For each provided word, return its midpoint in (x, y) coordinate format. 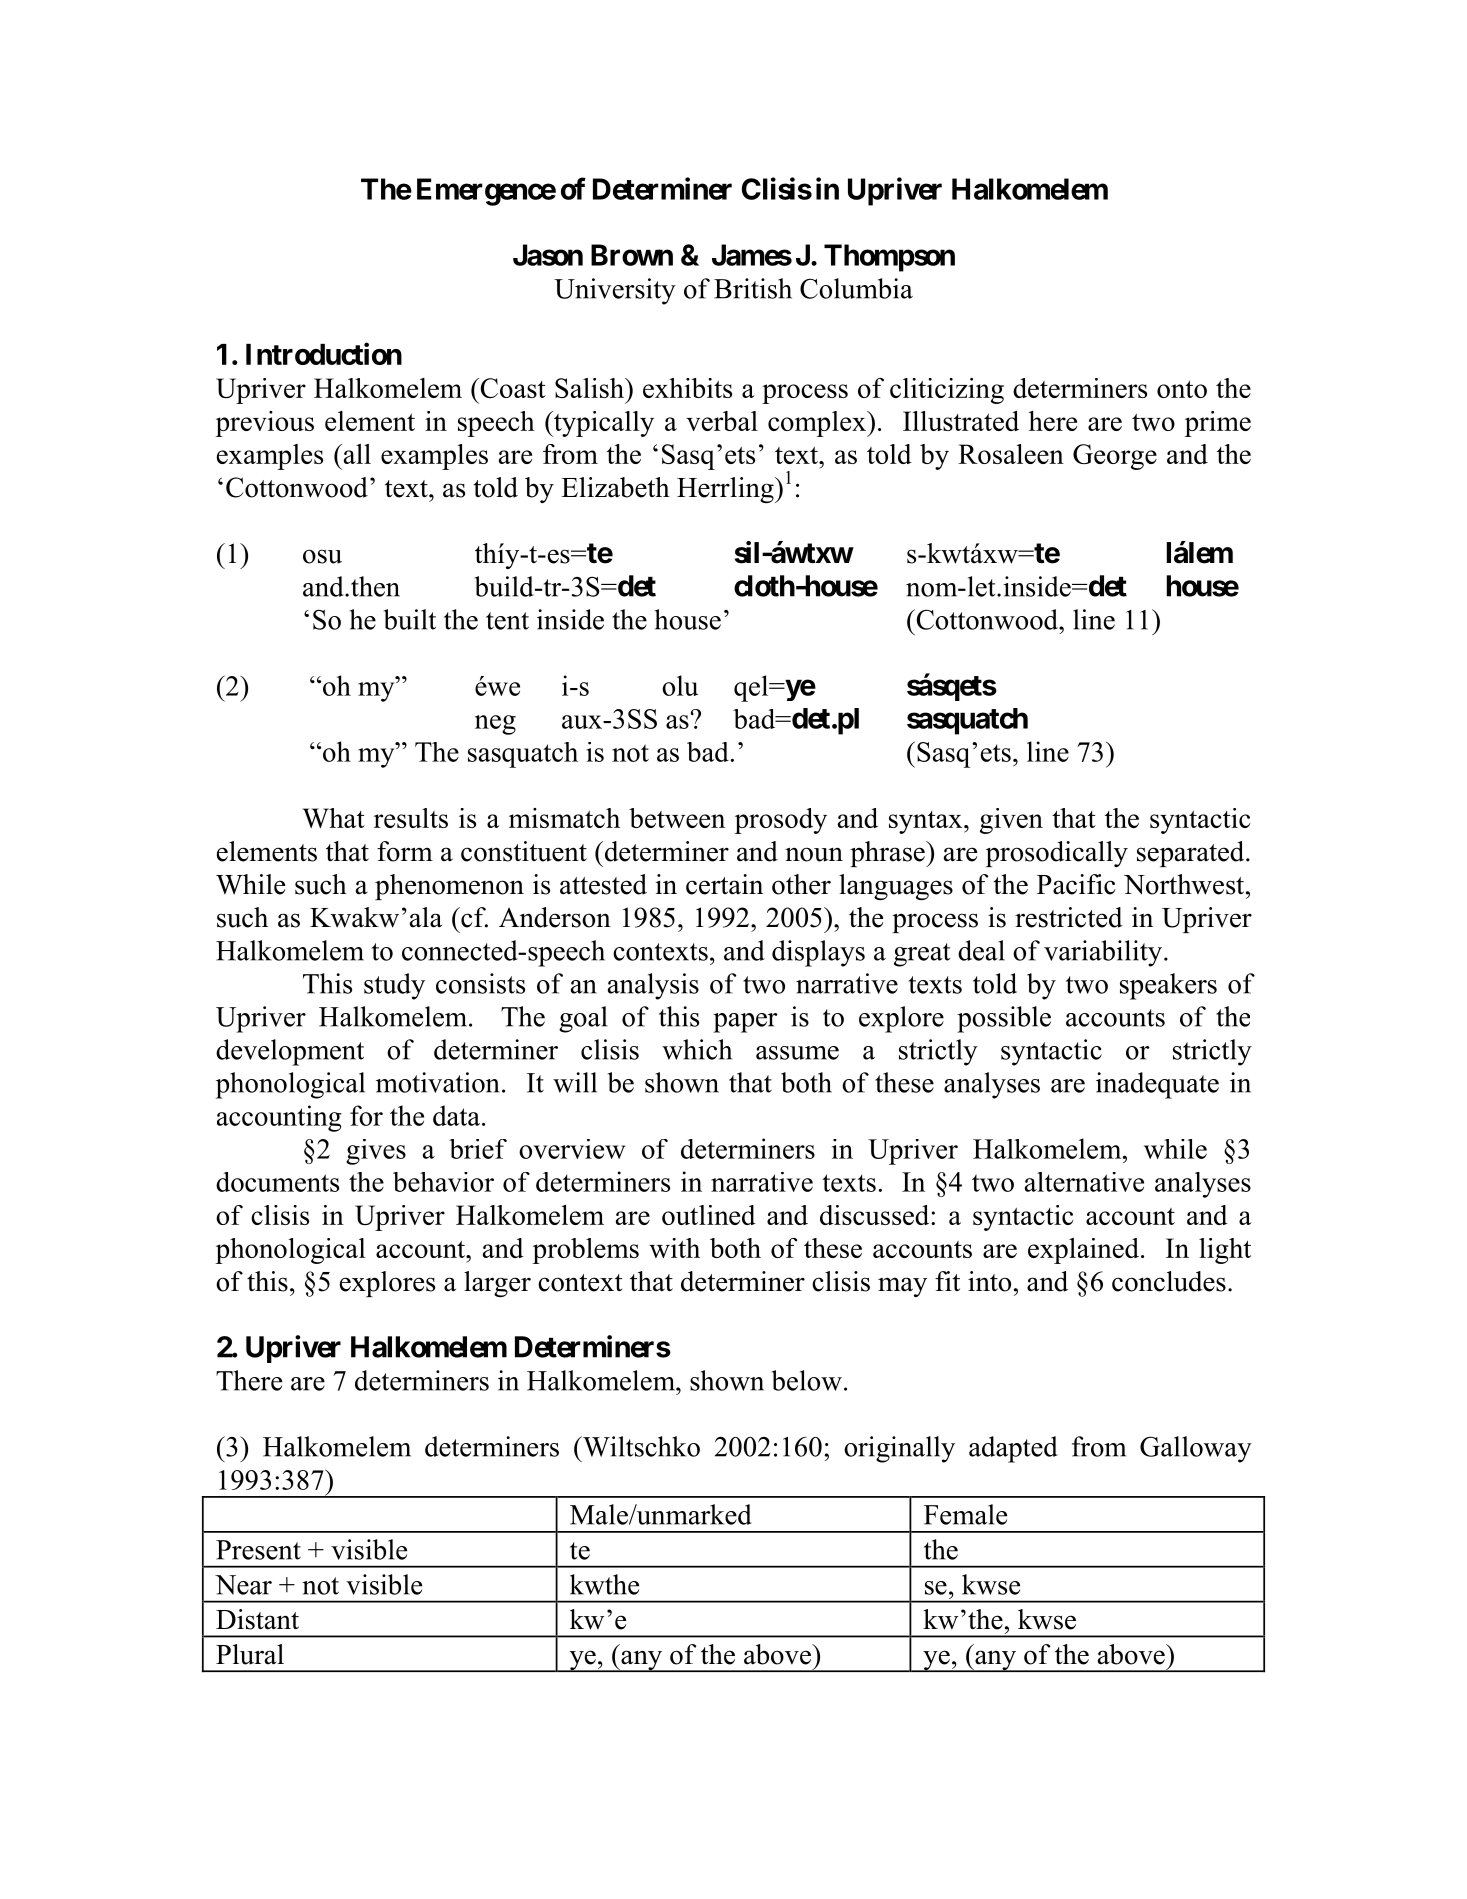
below (807, 1380)
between (677, 818)
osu (322, 556)
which (697, 1049)
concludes (1169, 1281)
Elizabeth (615, 487)
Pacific (1076, 884)
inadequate (1157, 1085)
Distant (257, 1619)
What (334, 818)
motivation (438, 1082)
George (1115, 457)
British (753, 288)
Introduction (324, 353)
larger (497, 1284)
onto (1182, 389)
